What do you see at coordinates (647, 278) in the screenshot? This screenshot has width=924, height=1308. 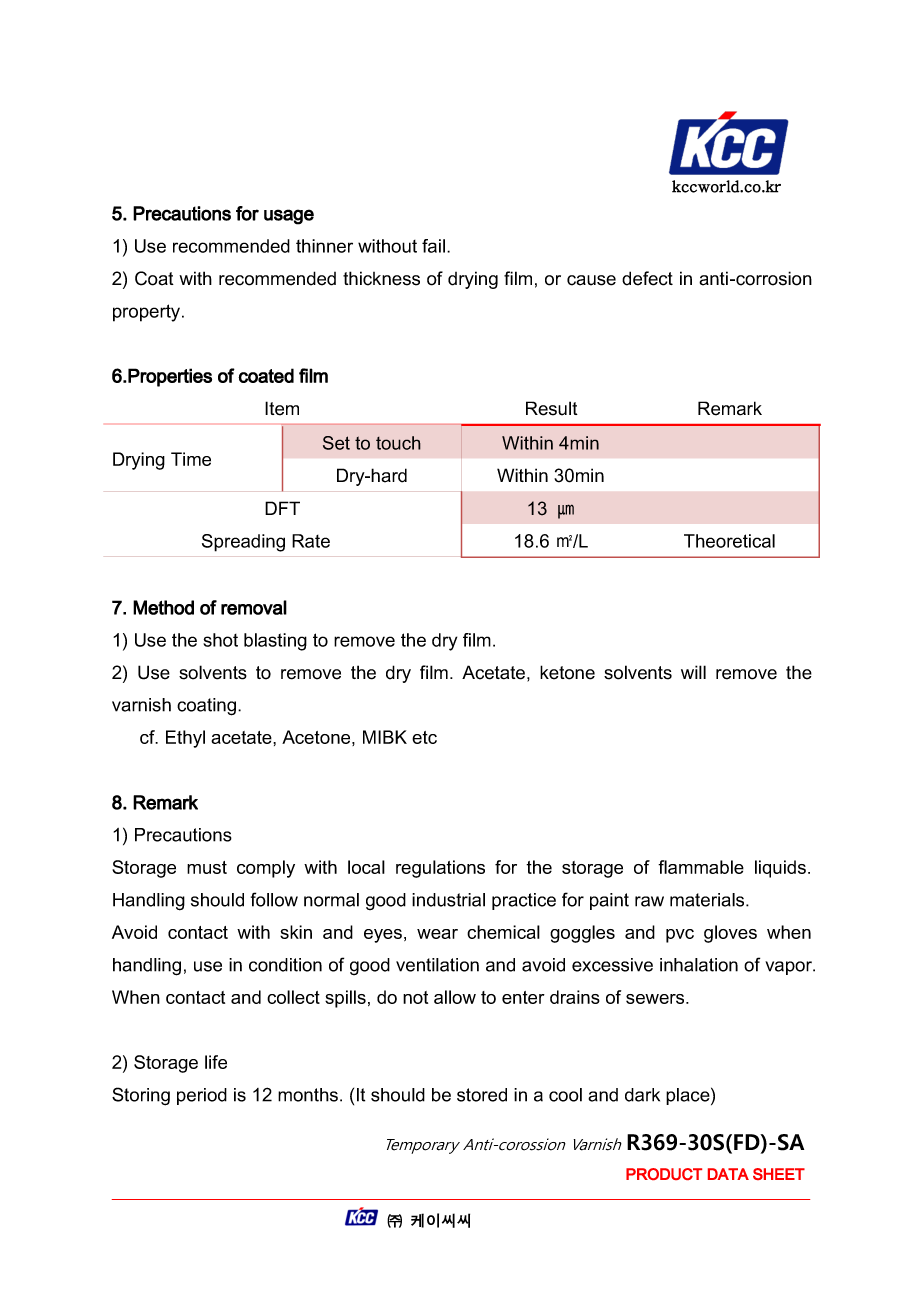 I see `defect` at bounding box center [647, 278].
